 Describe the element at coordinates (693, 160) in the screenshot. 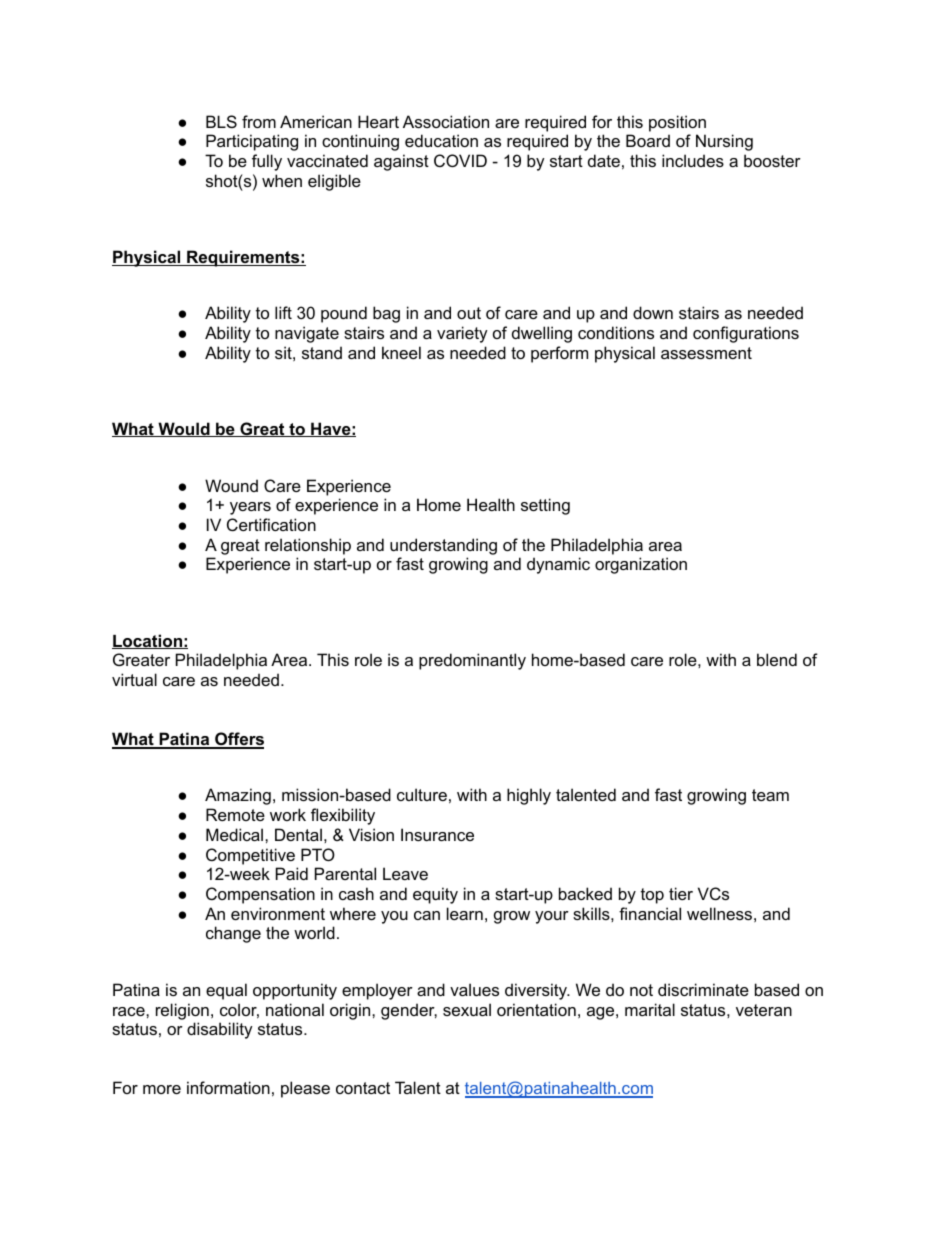

I see `includes` at that location.
